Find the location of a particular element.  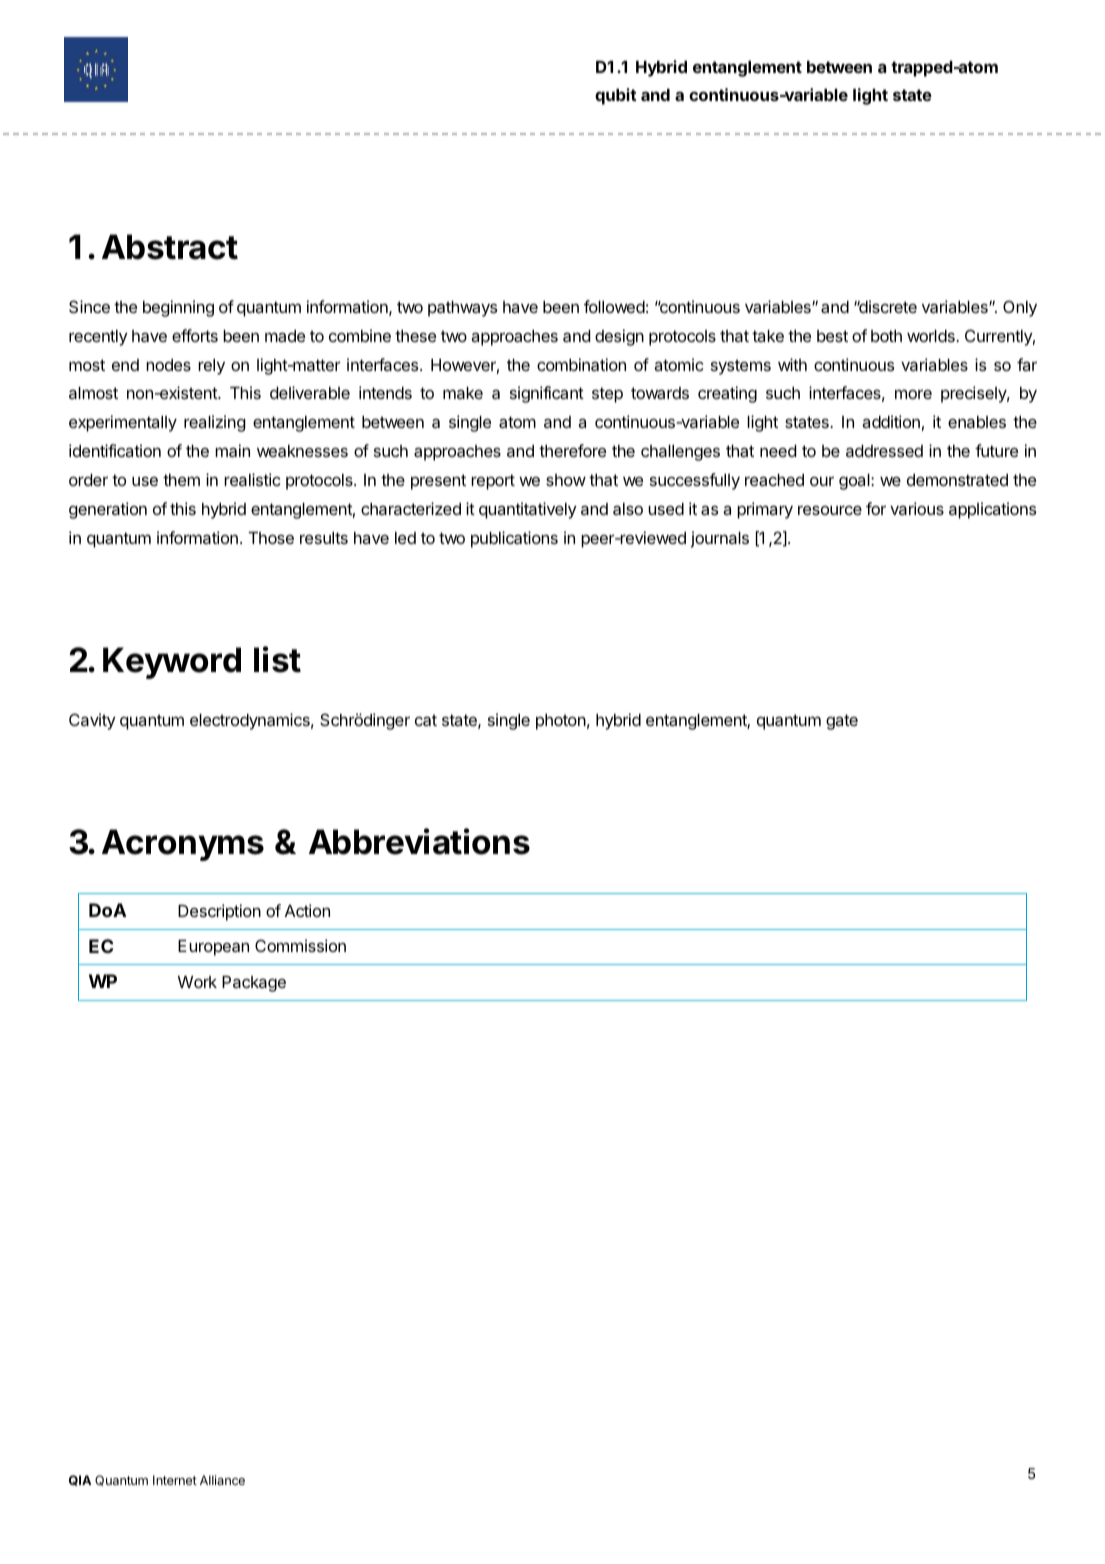

Abbreviations is located at coordinates (419, 841).
